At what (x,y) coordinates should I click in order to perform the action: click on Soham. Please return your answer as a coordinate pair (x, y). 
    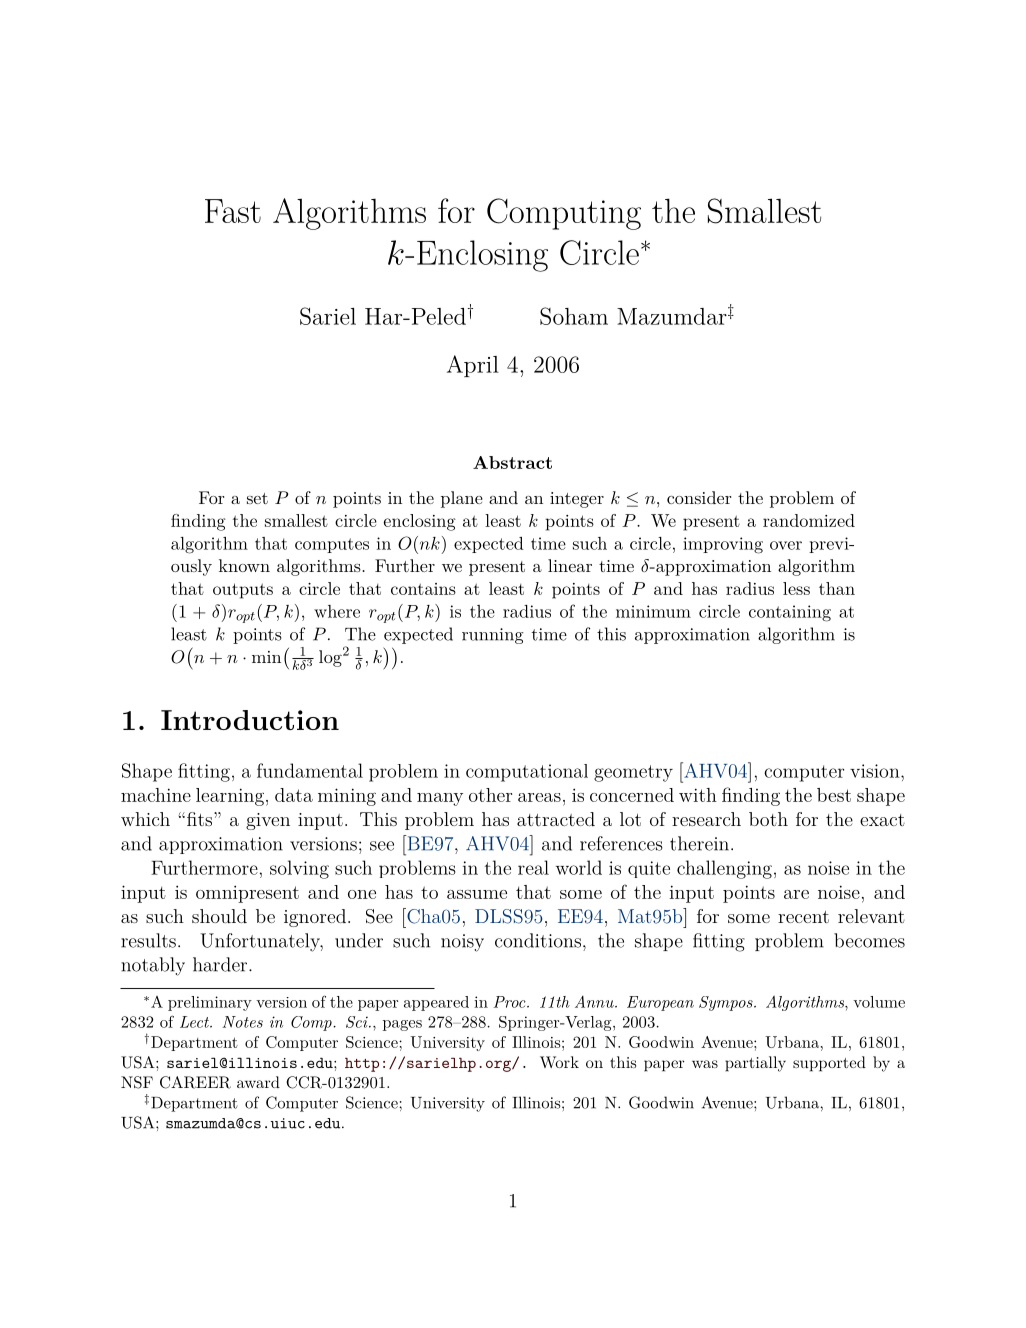
    Looking at the image, I should click on (574, 316).
